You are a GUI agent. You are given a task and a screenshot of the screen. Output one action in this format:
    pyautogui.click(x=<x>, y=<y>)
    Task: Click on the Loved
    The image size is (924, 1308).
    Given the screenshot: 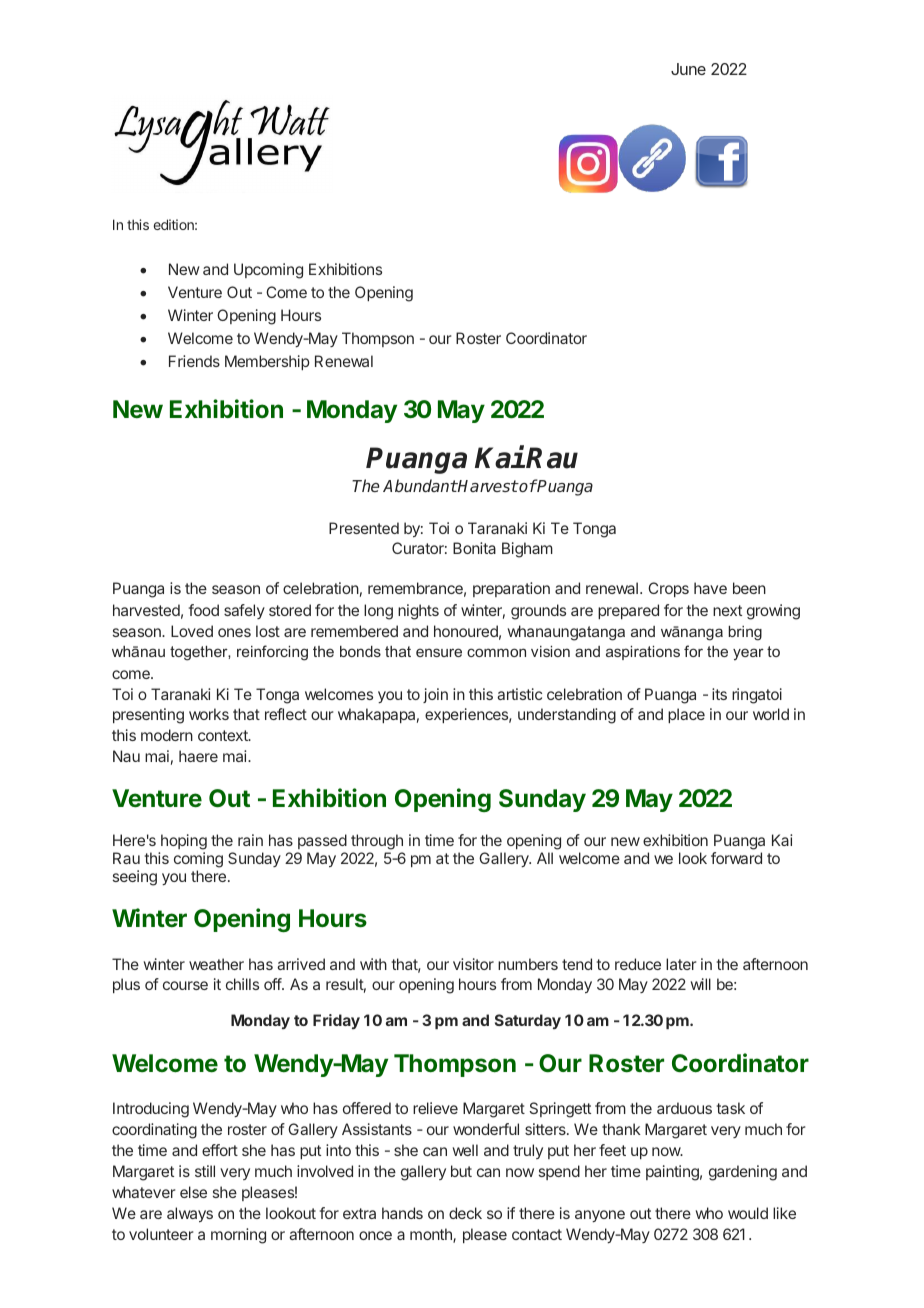 What is the action you would take?
    pyautogui.click(x=192, y=631)
